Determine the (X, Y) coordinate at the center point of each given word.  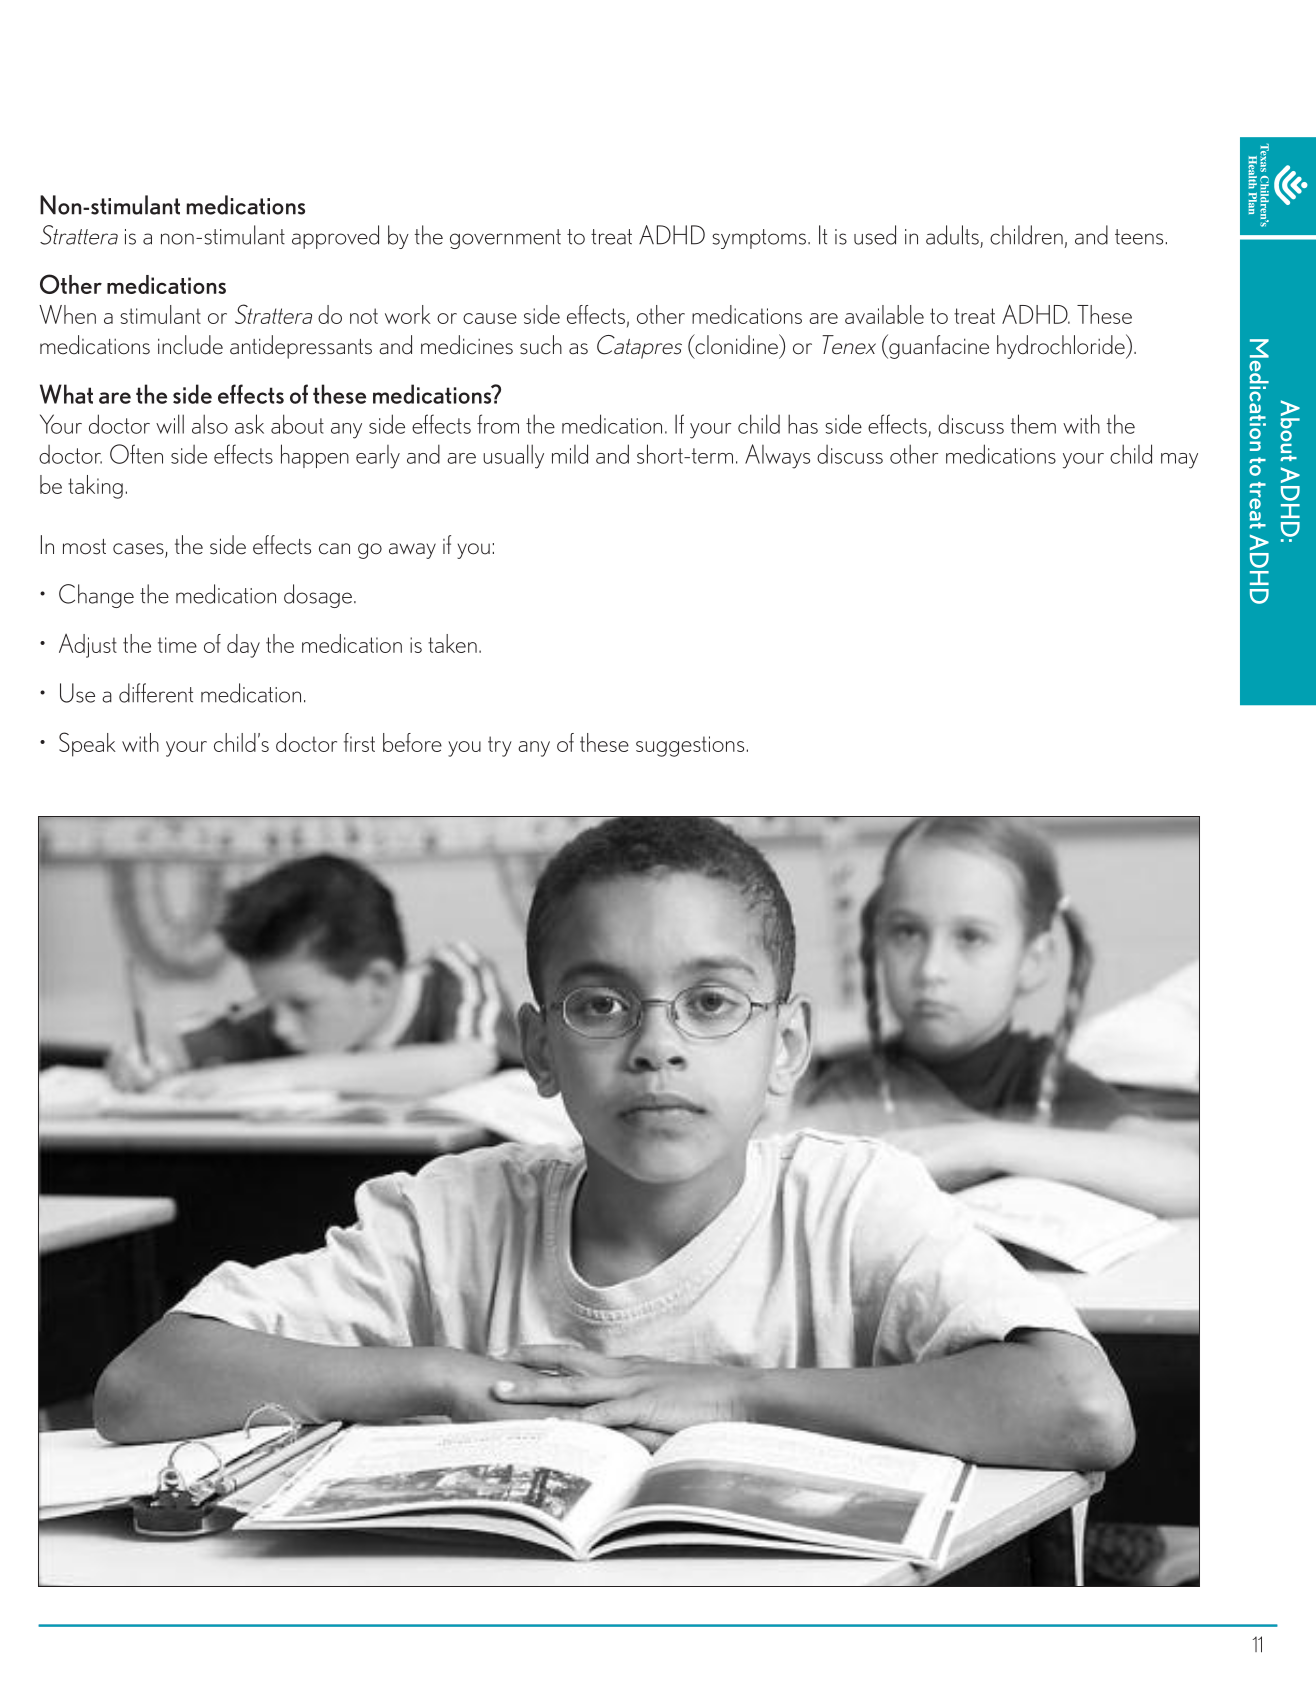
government (505, 239)
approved (335, 237)
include (190, 345)
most (84, 547)
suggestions (690, 746)
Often (136, 454)
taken (452, 643)
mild (570, 454)
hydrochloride (1062, 346)
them (1033, 424)
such (541, 345)
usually (513, 456)
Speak (87, 744)
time (177, 645)
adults (952, 235)
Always (777, 456)
